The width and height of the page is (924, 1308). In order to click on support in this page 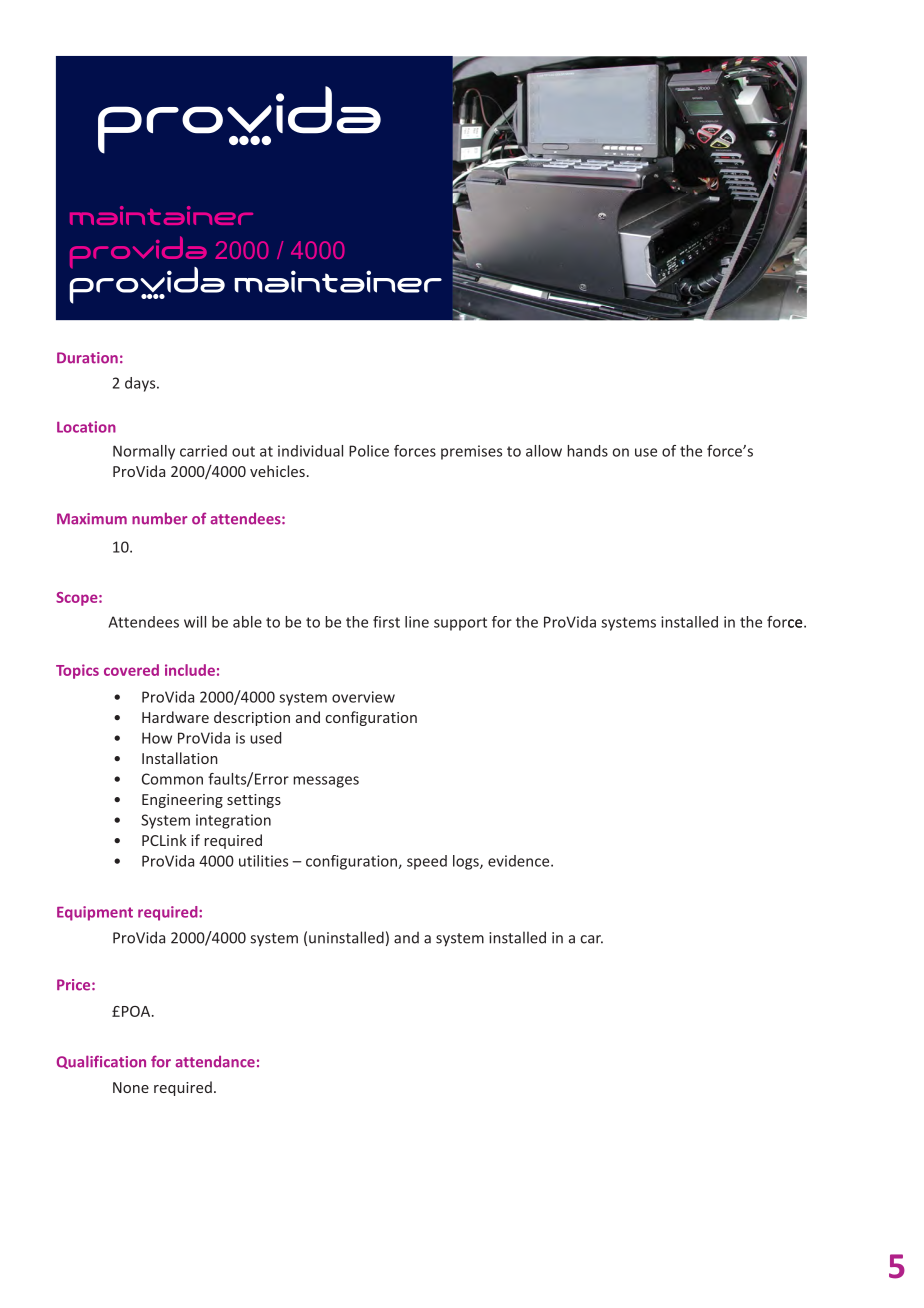, I will do `click(460, 624)`.
